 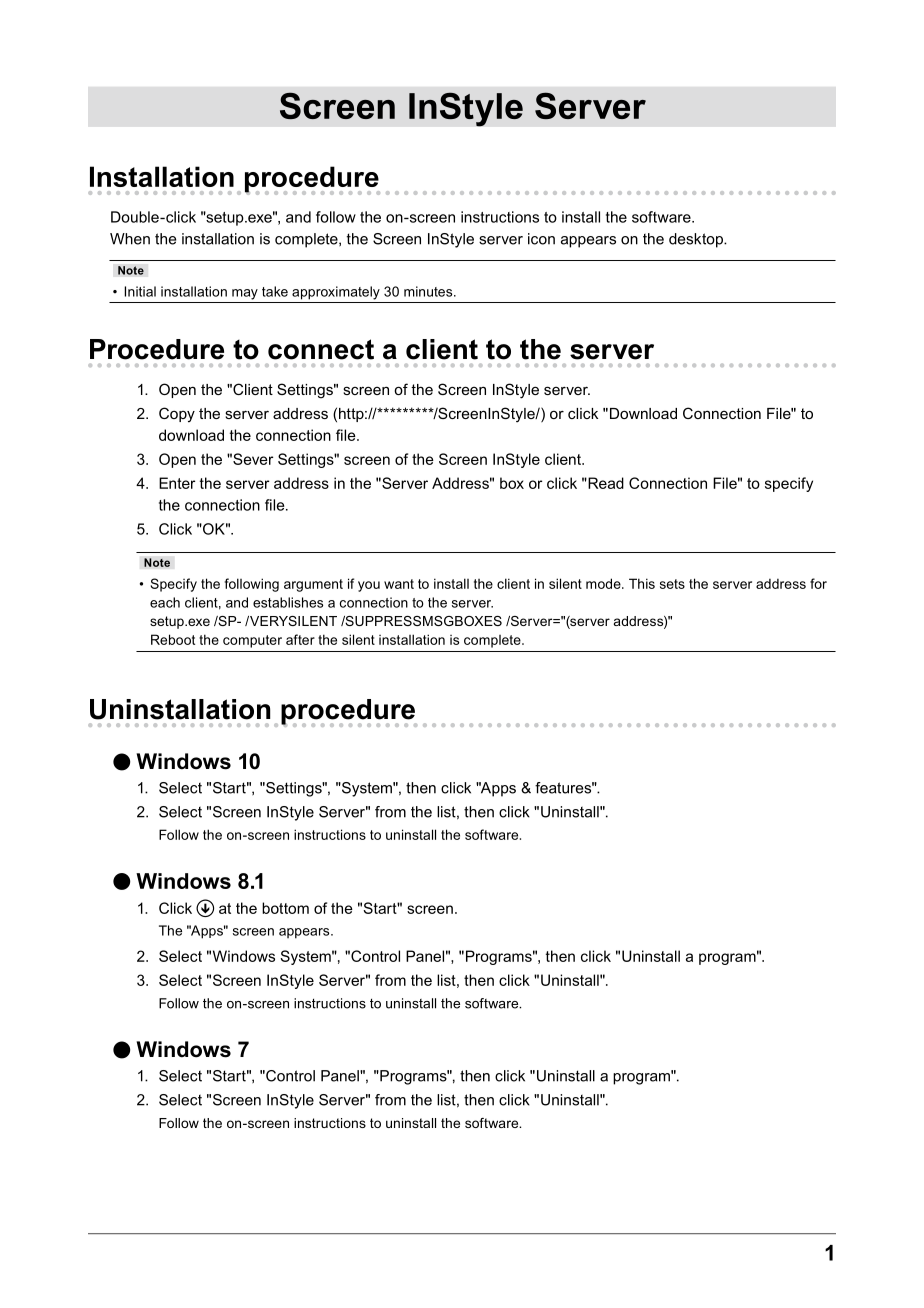 What do you see at coordinates (300, 639) in the screenshot?
I see `after` at bounding box center [300, 639].
